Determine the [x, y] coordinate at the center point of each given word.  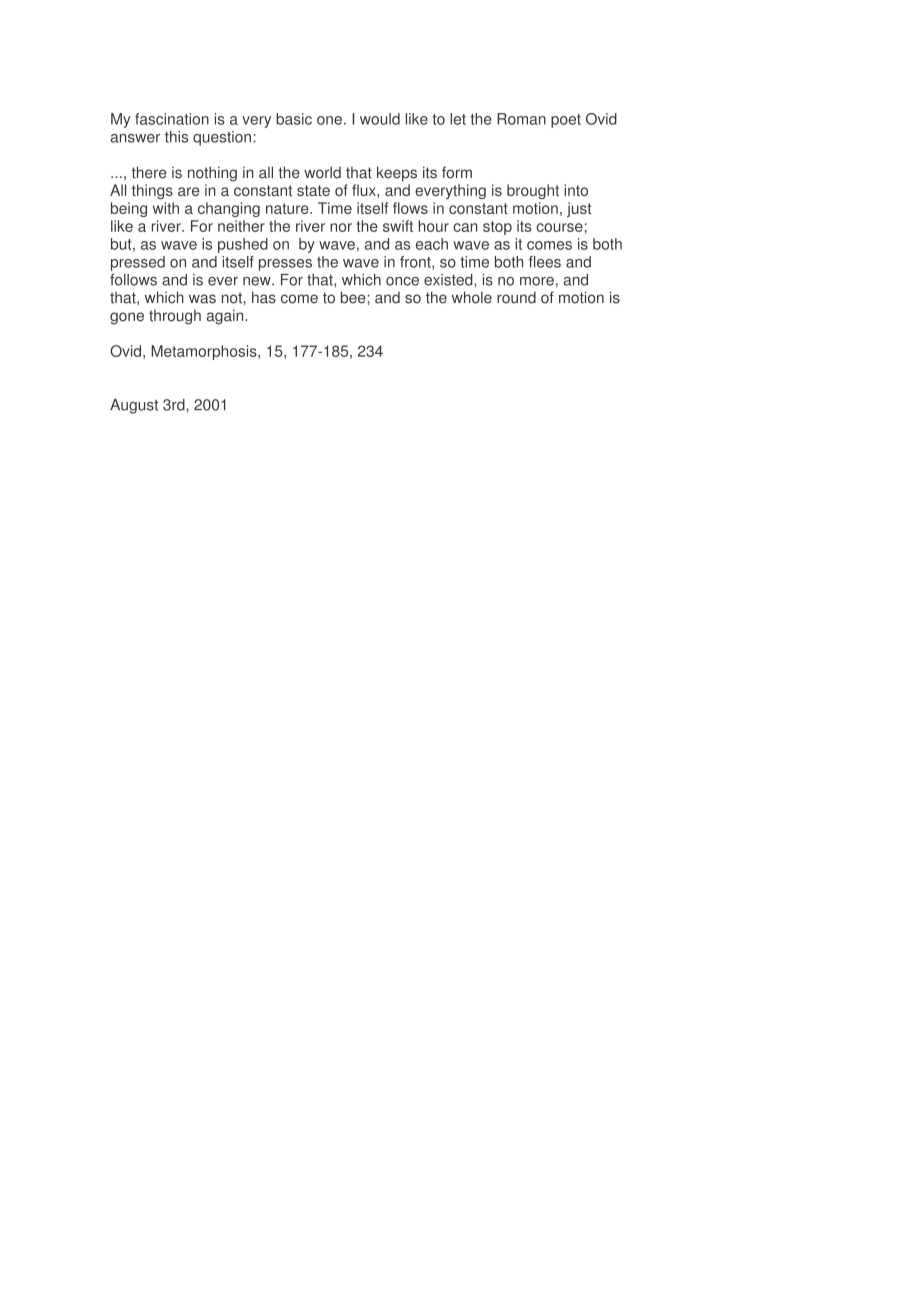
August [134, 406]
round [516, 297]
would [380, 119]
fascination [172, 119]
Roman [521, 119]
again [226, 317]
